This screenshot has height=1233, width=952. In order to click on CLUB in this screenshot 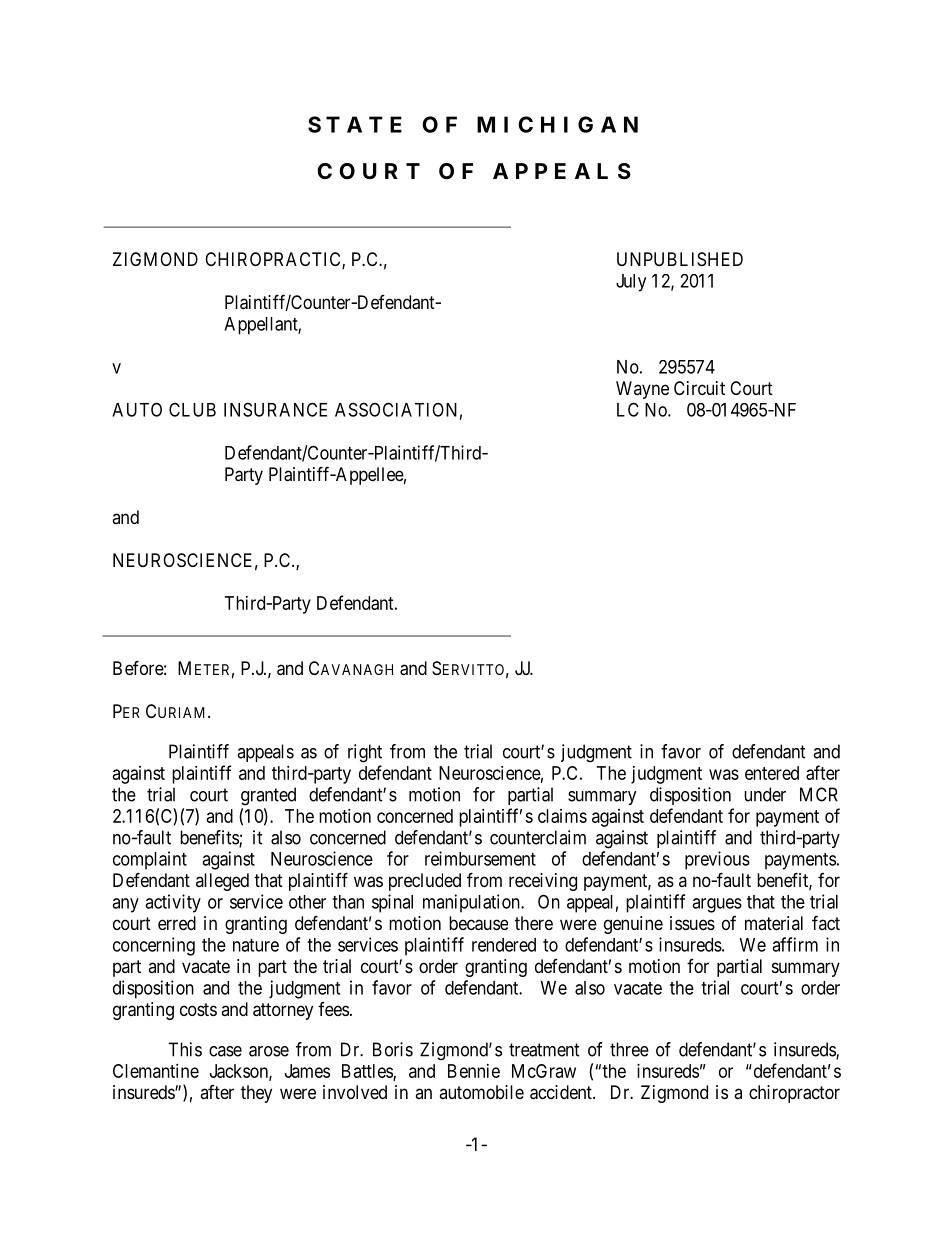, I will do `click(192, 409)`.
